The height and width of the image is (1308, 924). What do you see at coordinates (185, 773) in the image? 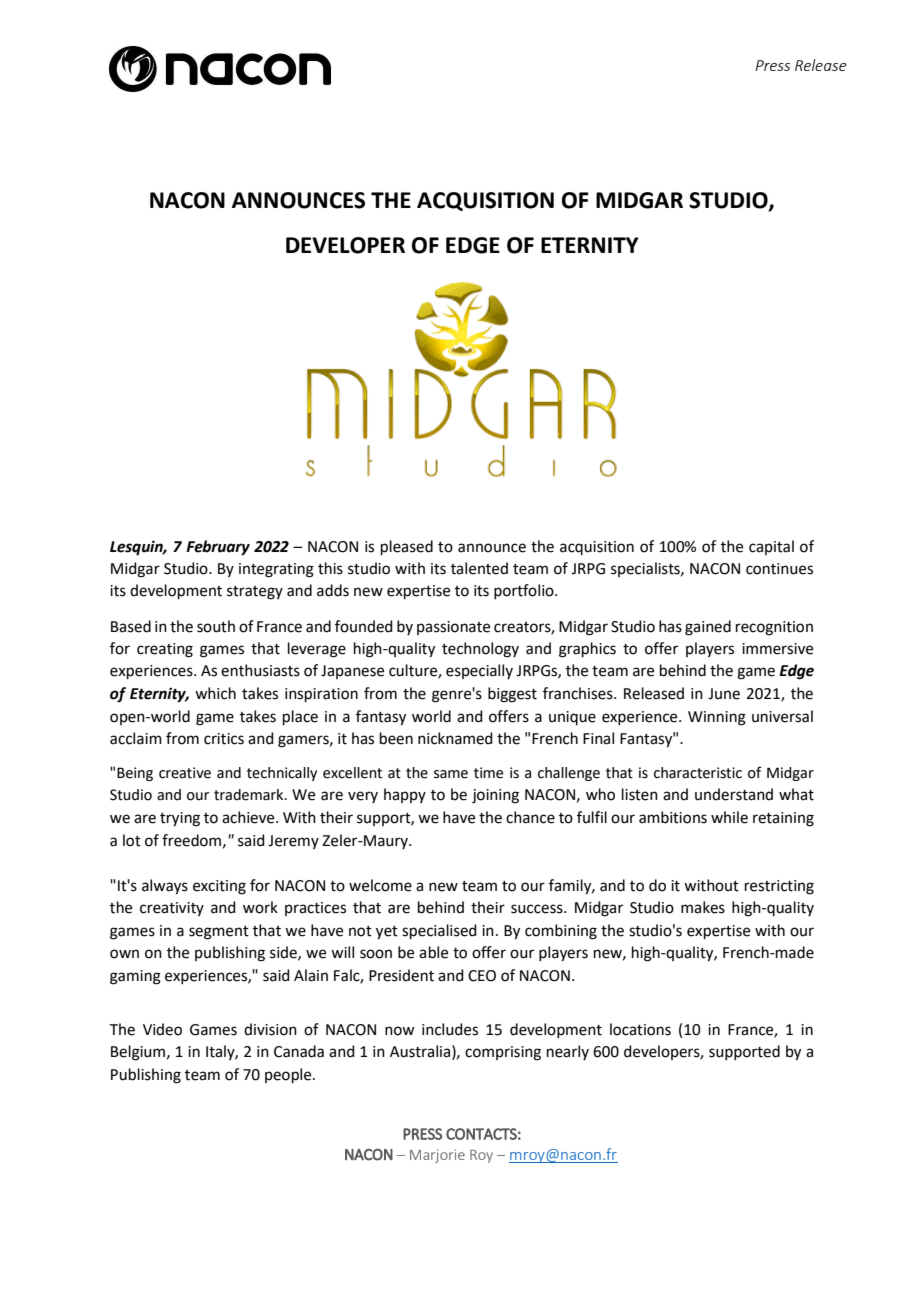
I see `creative` at bounding box center [185, 773].
